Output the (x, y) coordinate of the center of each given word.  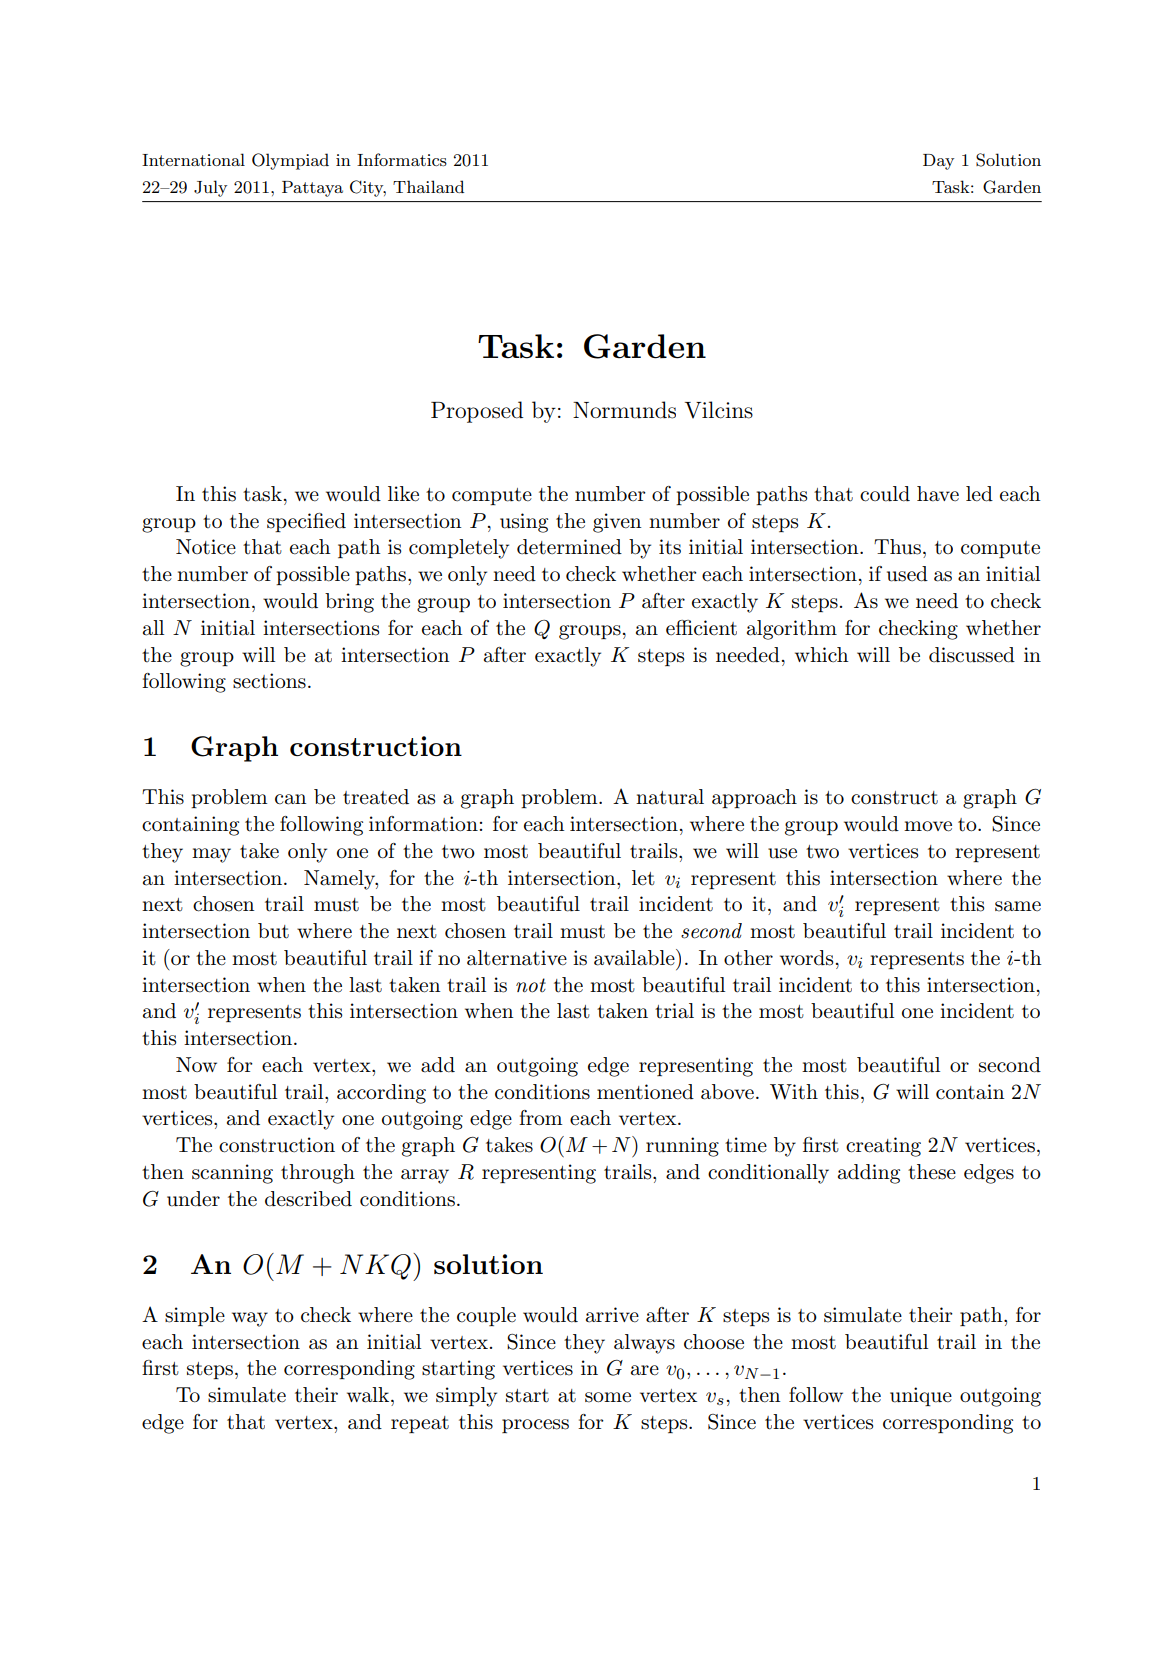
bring (349, 603)
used (907, 574)
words (806, 958)
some (608, 1397)
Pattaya (312, 189)
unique (921, 1396)
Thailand (428, 186)
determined (569, 547)
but (273, 931)
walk (369, 1395)
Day (938, 162)
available (635, 957)
